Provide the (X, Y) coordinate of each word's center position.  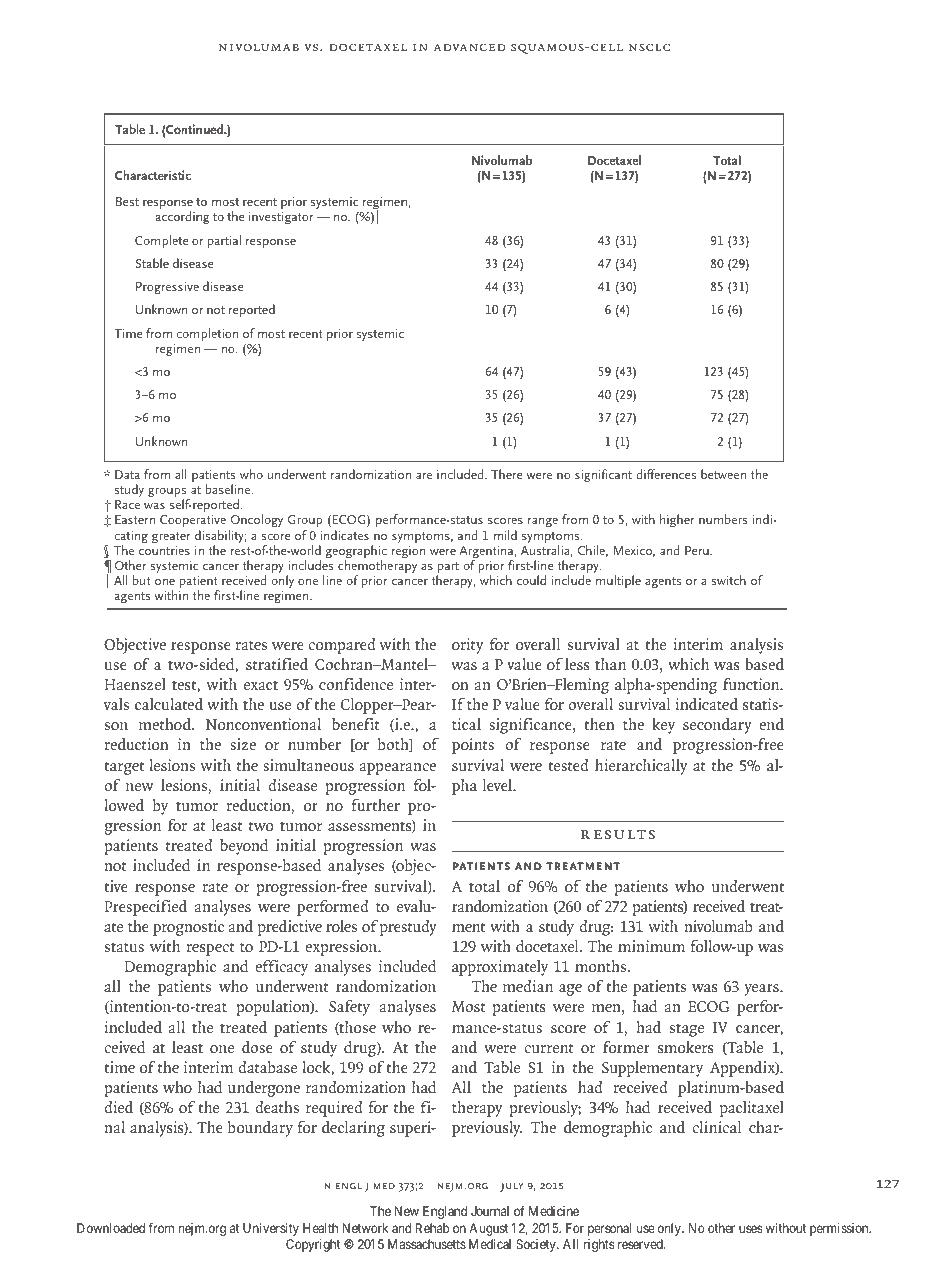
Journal (490, 1211)
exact (261, 685)
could (531, 580)
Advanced (469, 47)
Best (127, 201)
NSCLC (649, 47)
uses (750, 1229)
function (752, 684)
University (271, 1229)
